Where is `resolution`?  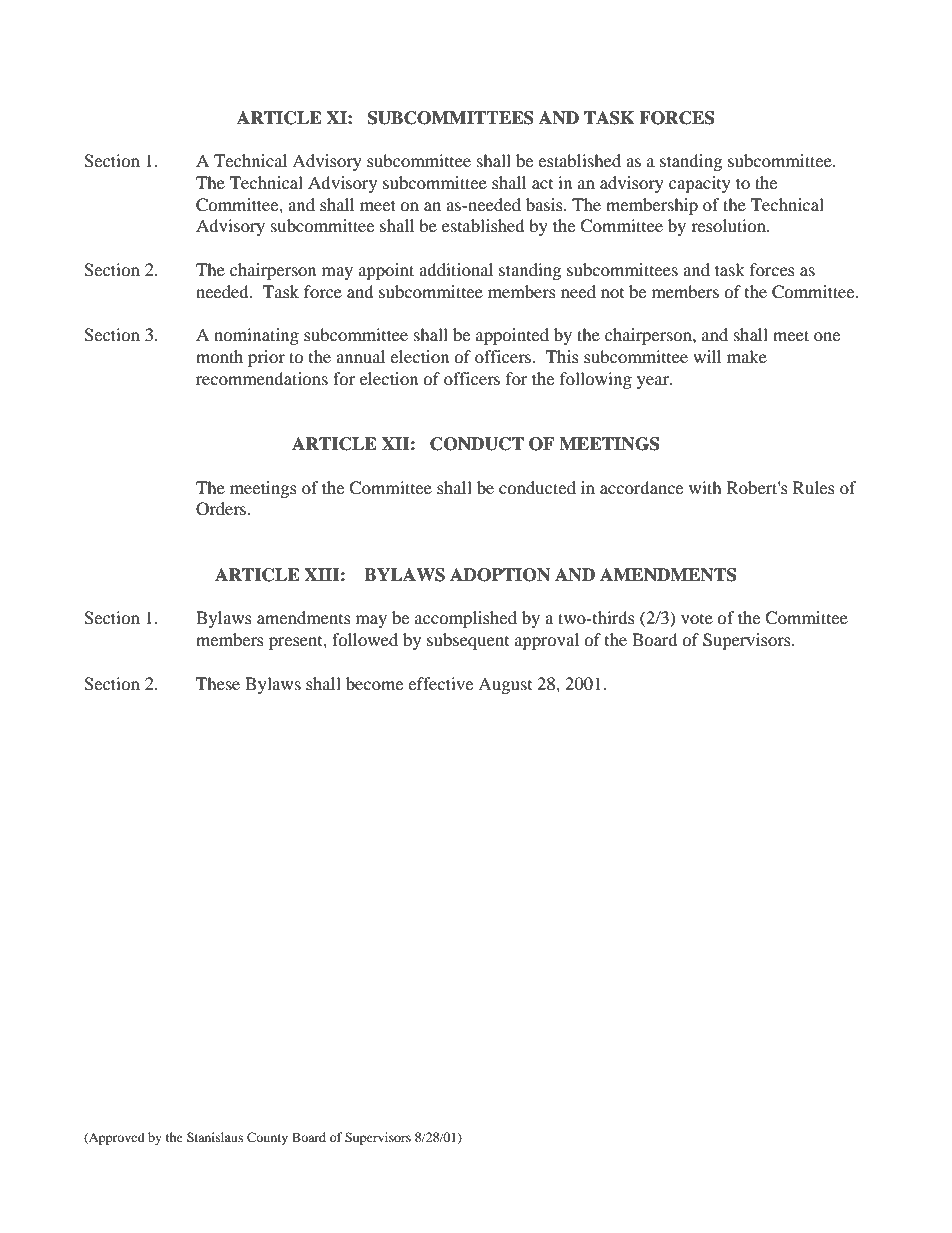 resolution is located at coordinates (729, 225).
